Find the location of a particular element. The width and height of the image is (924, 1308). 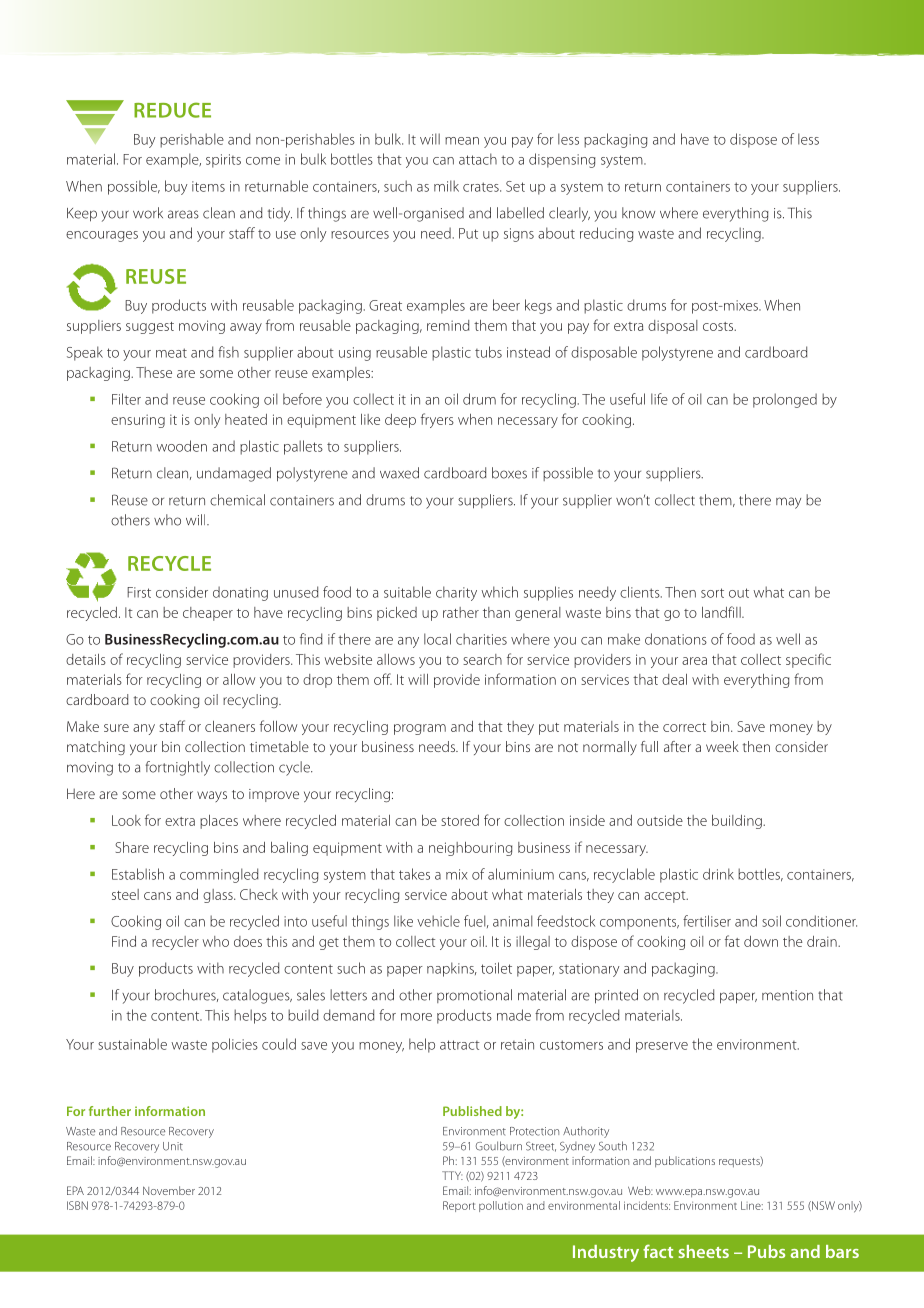

drink is located at coordinates (718, 874).
